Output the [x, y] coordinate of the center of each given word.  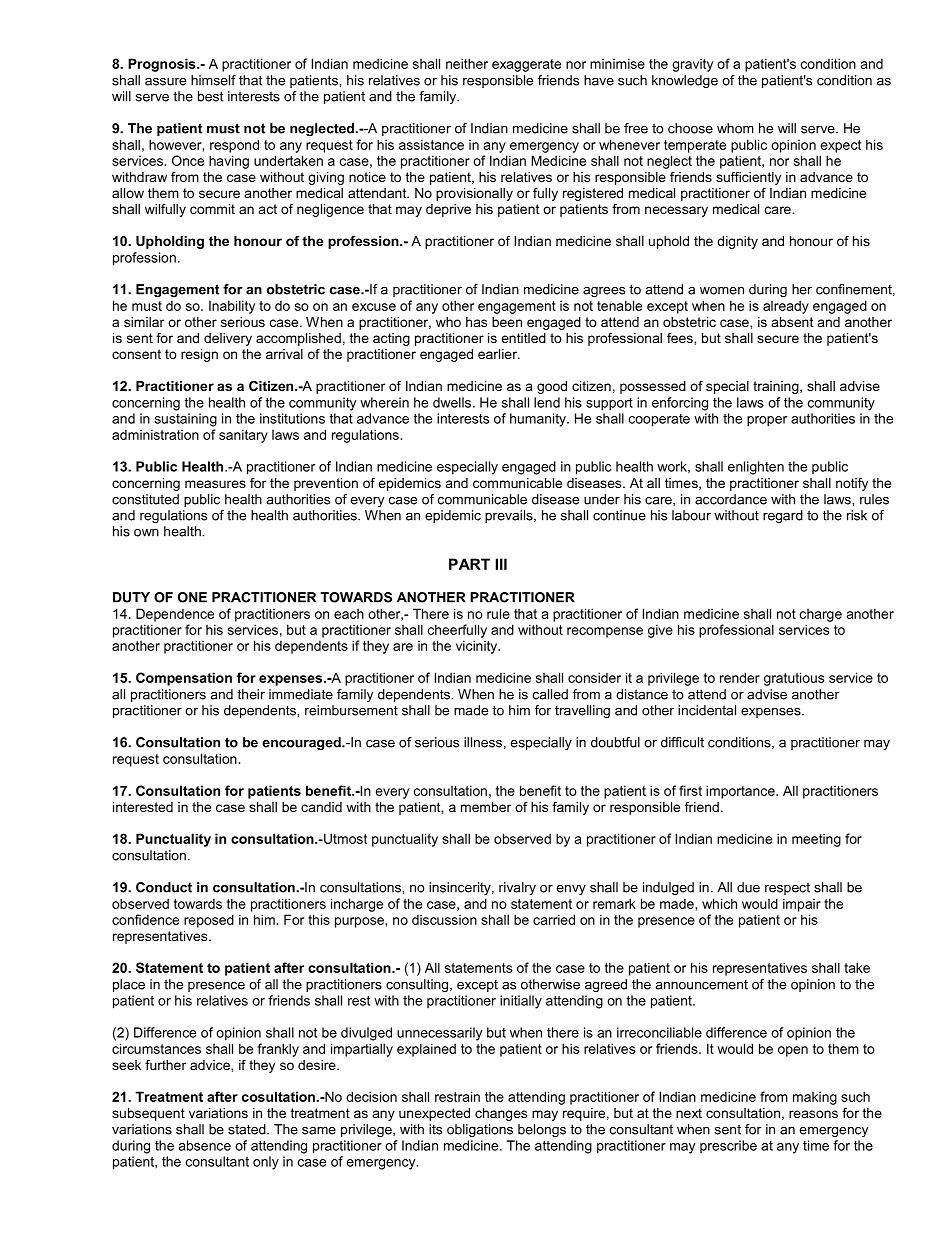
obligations [480, 1130]
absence [204, 1145]
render [740, 677]
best [210, 96]
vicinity [478, 647]
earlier [499, 354]
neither [467, 63]
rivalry [517, 888]
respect [787, 888]
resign [199, 355]
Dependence [175, 615]
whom [735, 128]
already [786, 307]
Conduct [164, 887]
